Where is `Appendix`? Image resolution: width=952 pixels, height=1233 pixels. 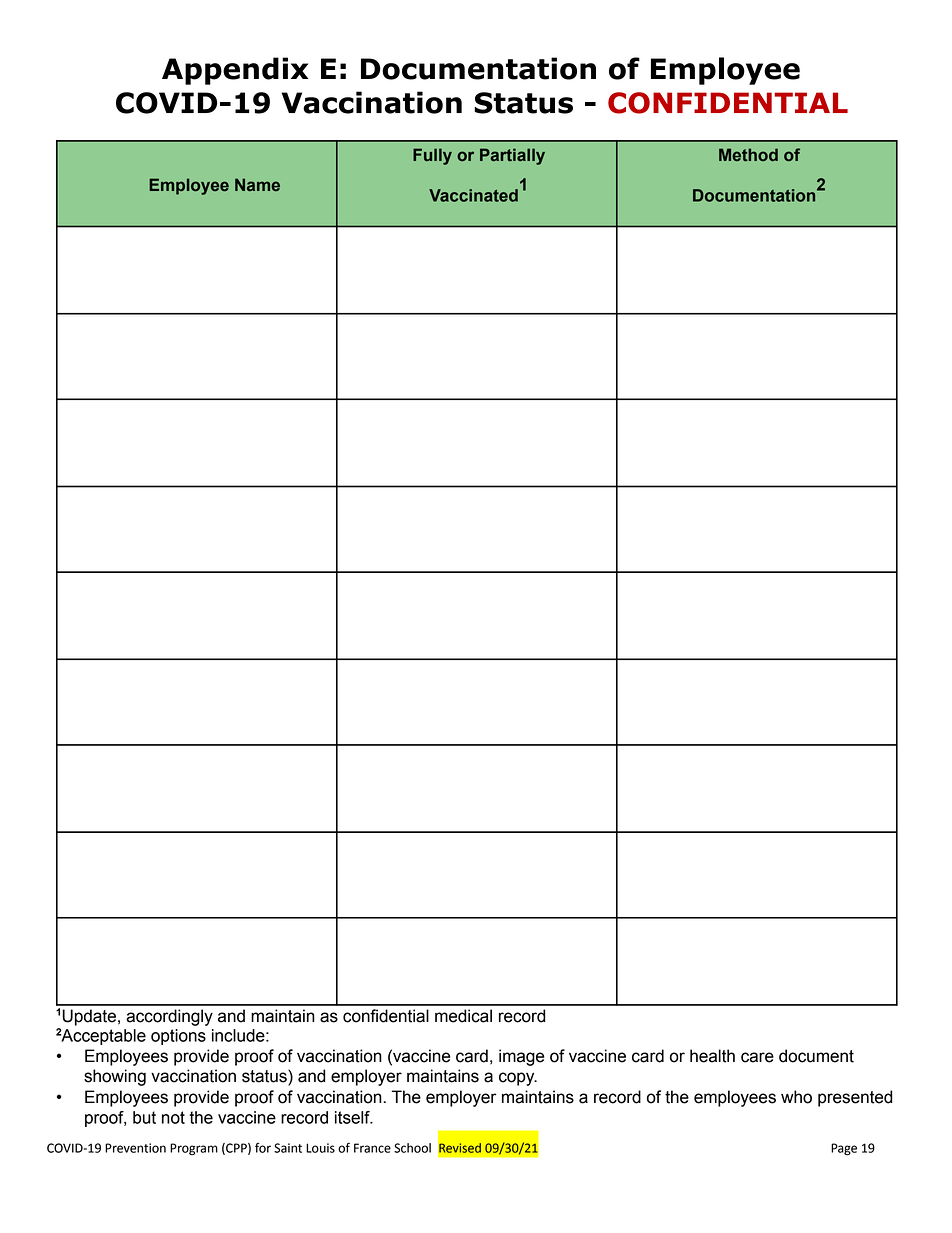 Appendix is located at coordinates (235, 71).
